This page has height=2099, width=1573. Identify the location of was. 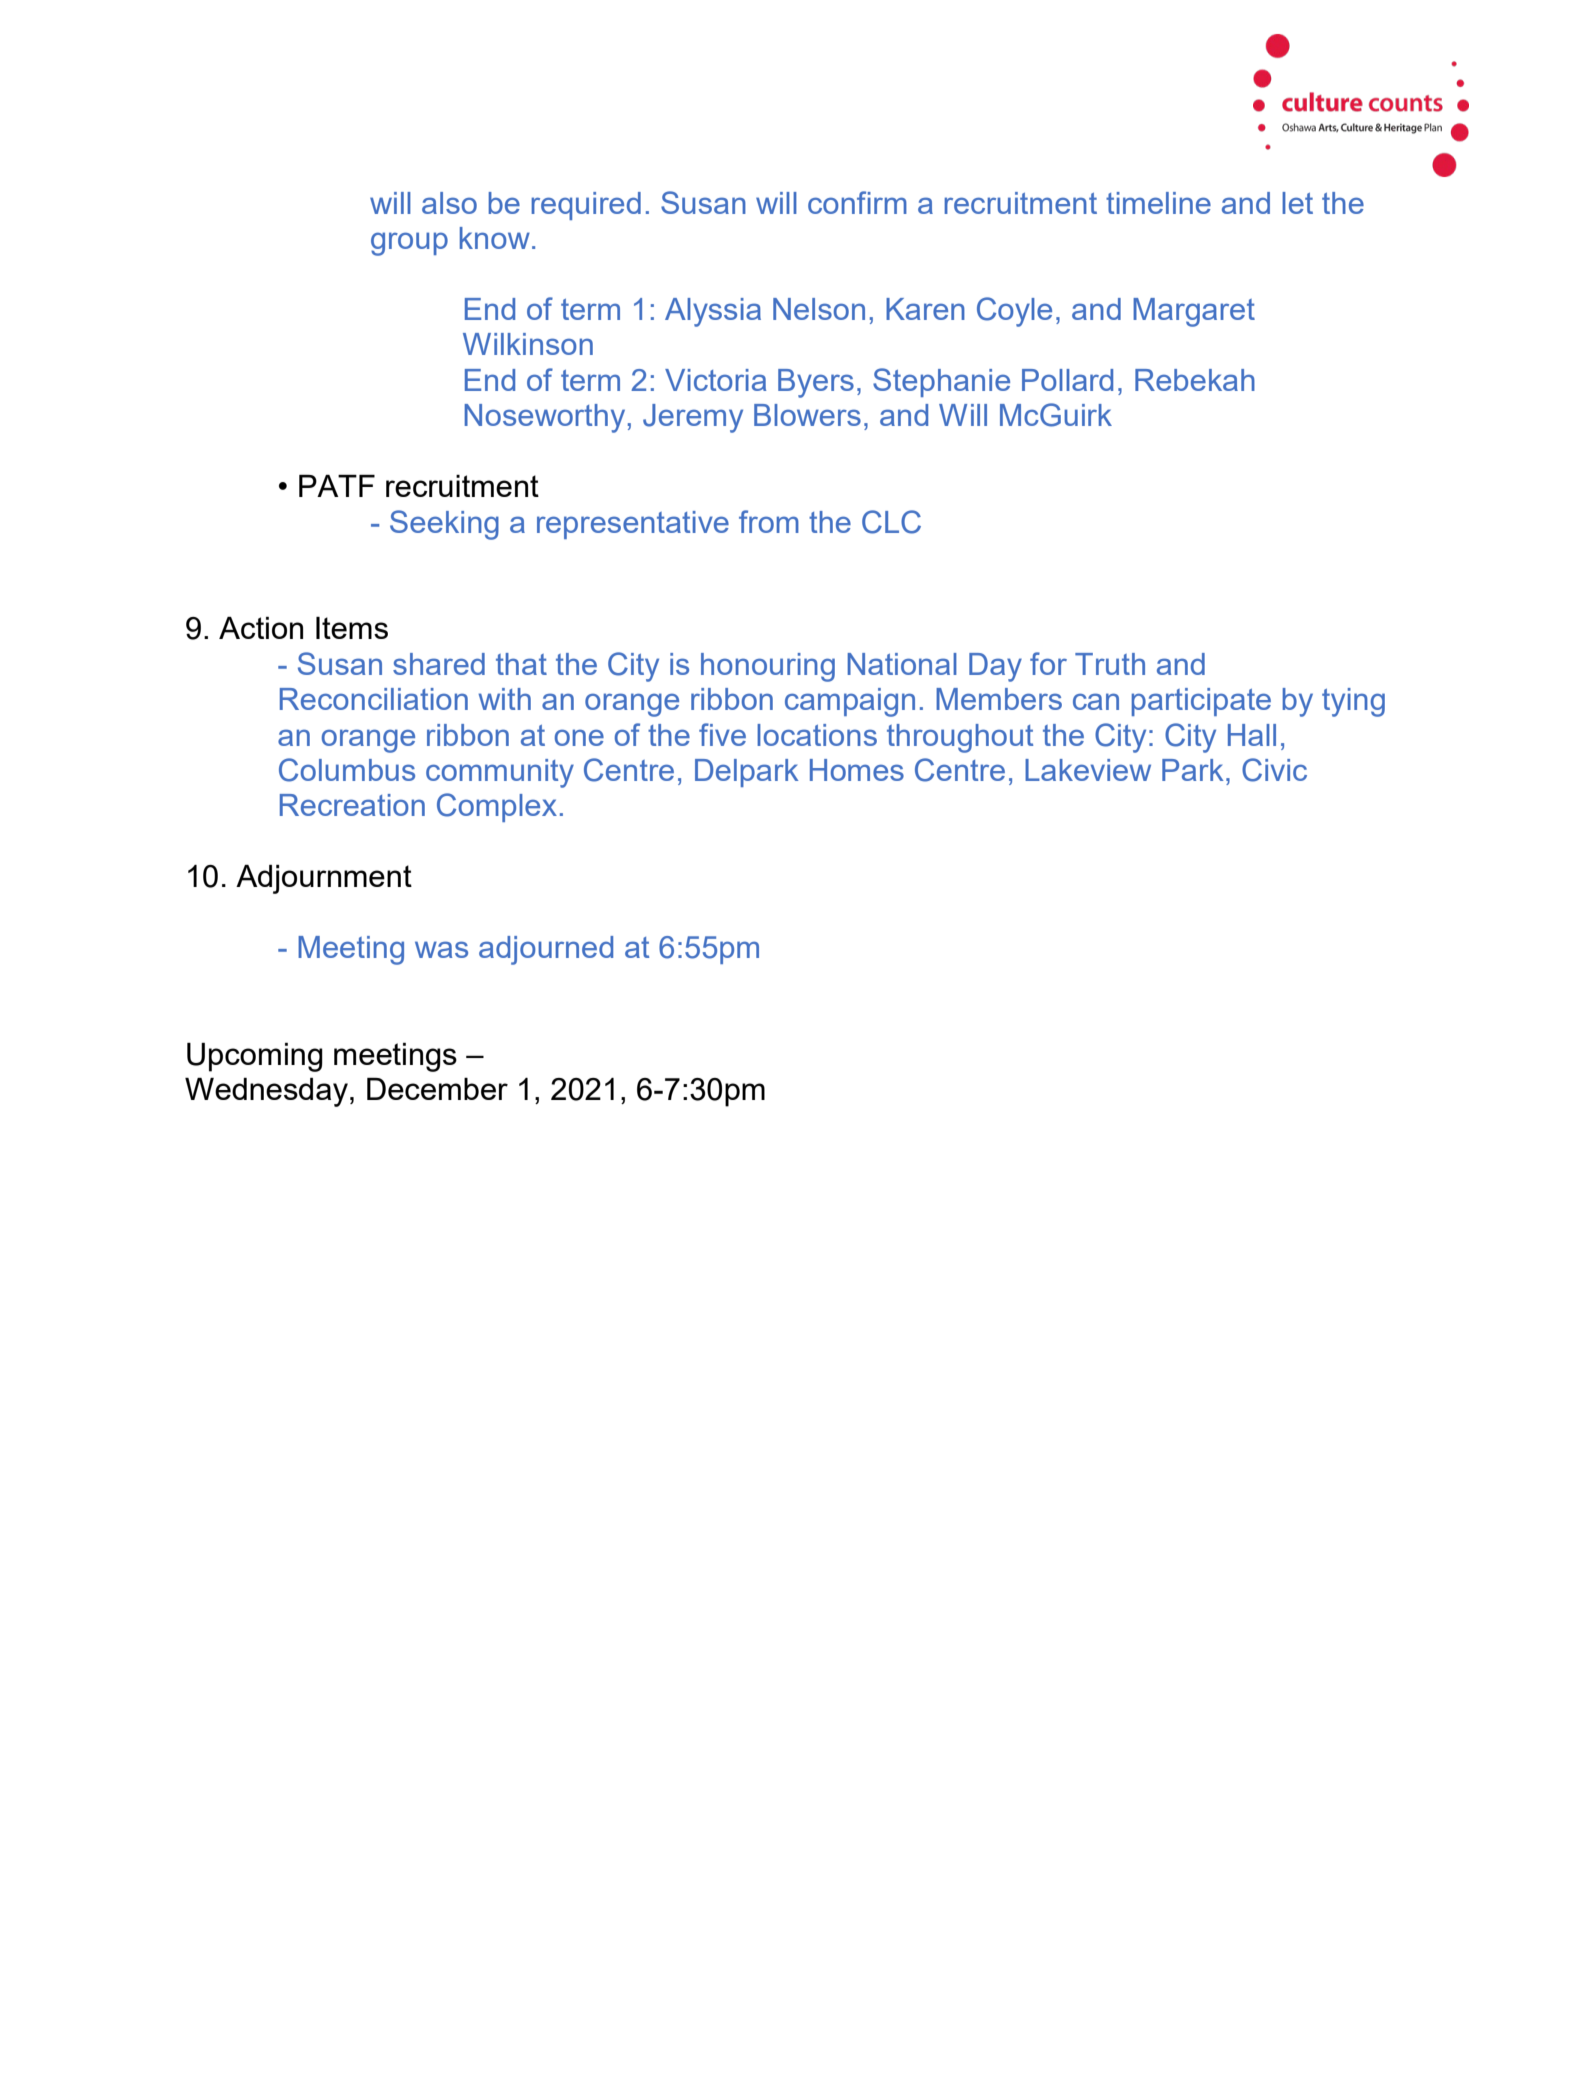
(441, 949).
